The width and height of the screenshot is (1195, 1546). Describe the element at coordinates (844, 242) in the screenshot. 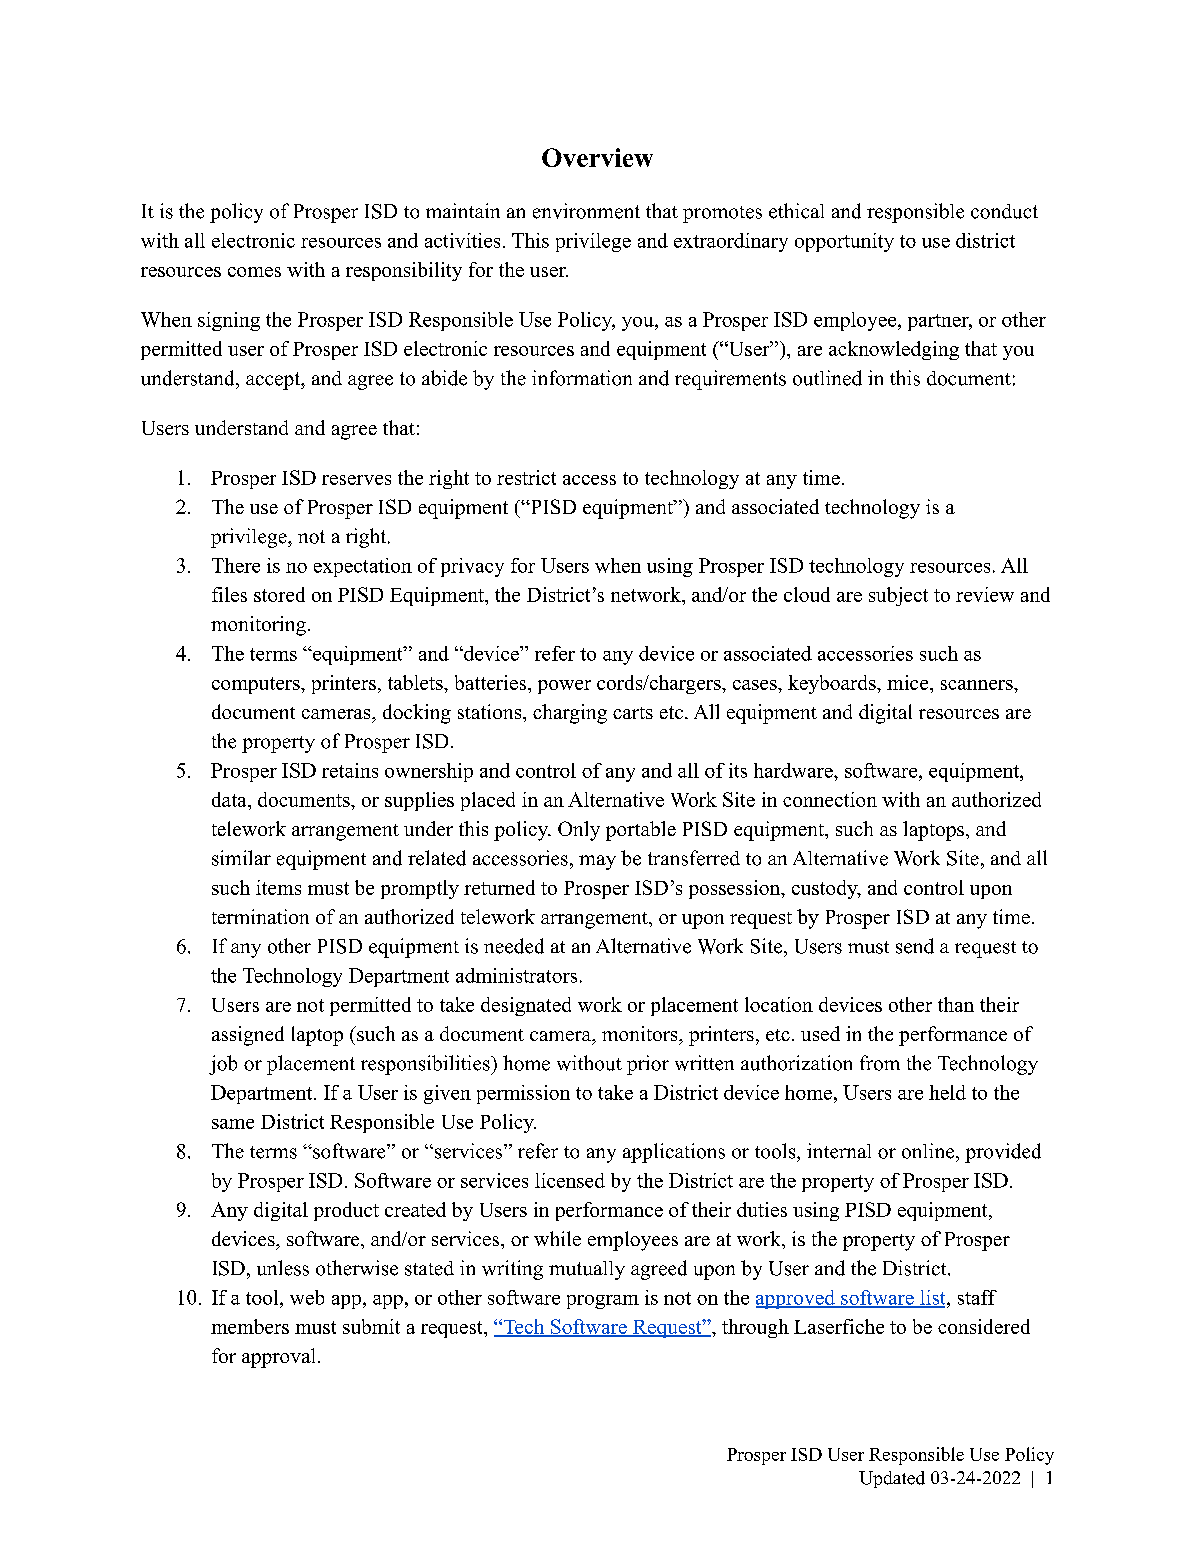

I see `opportunity` at that location.
